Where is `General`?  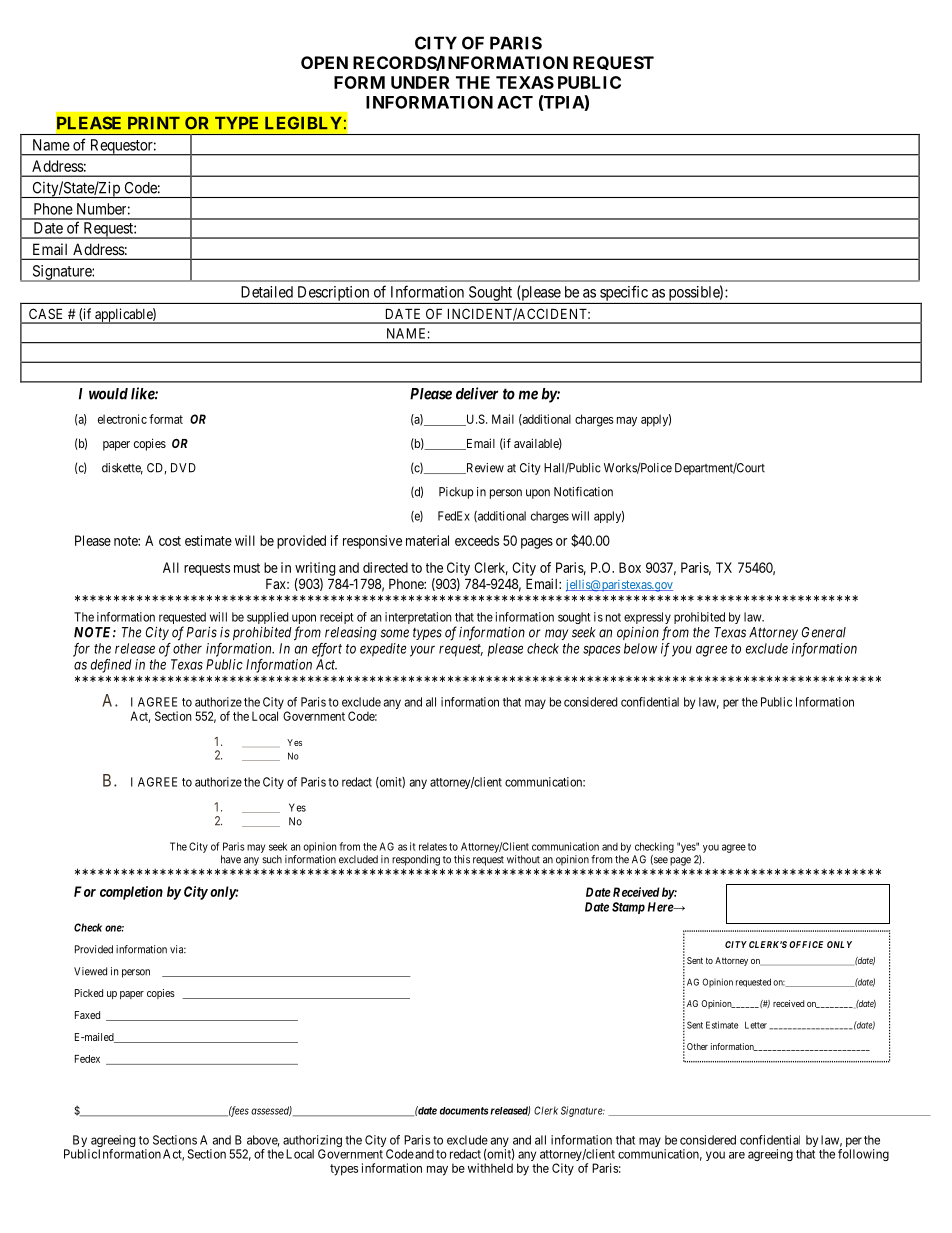
General is located at coordinates (824, 632).
